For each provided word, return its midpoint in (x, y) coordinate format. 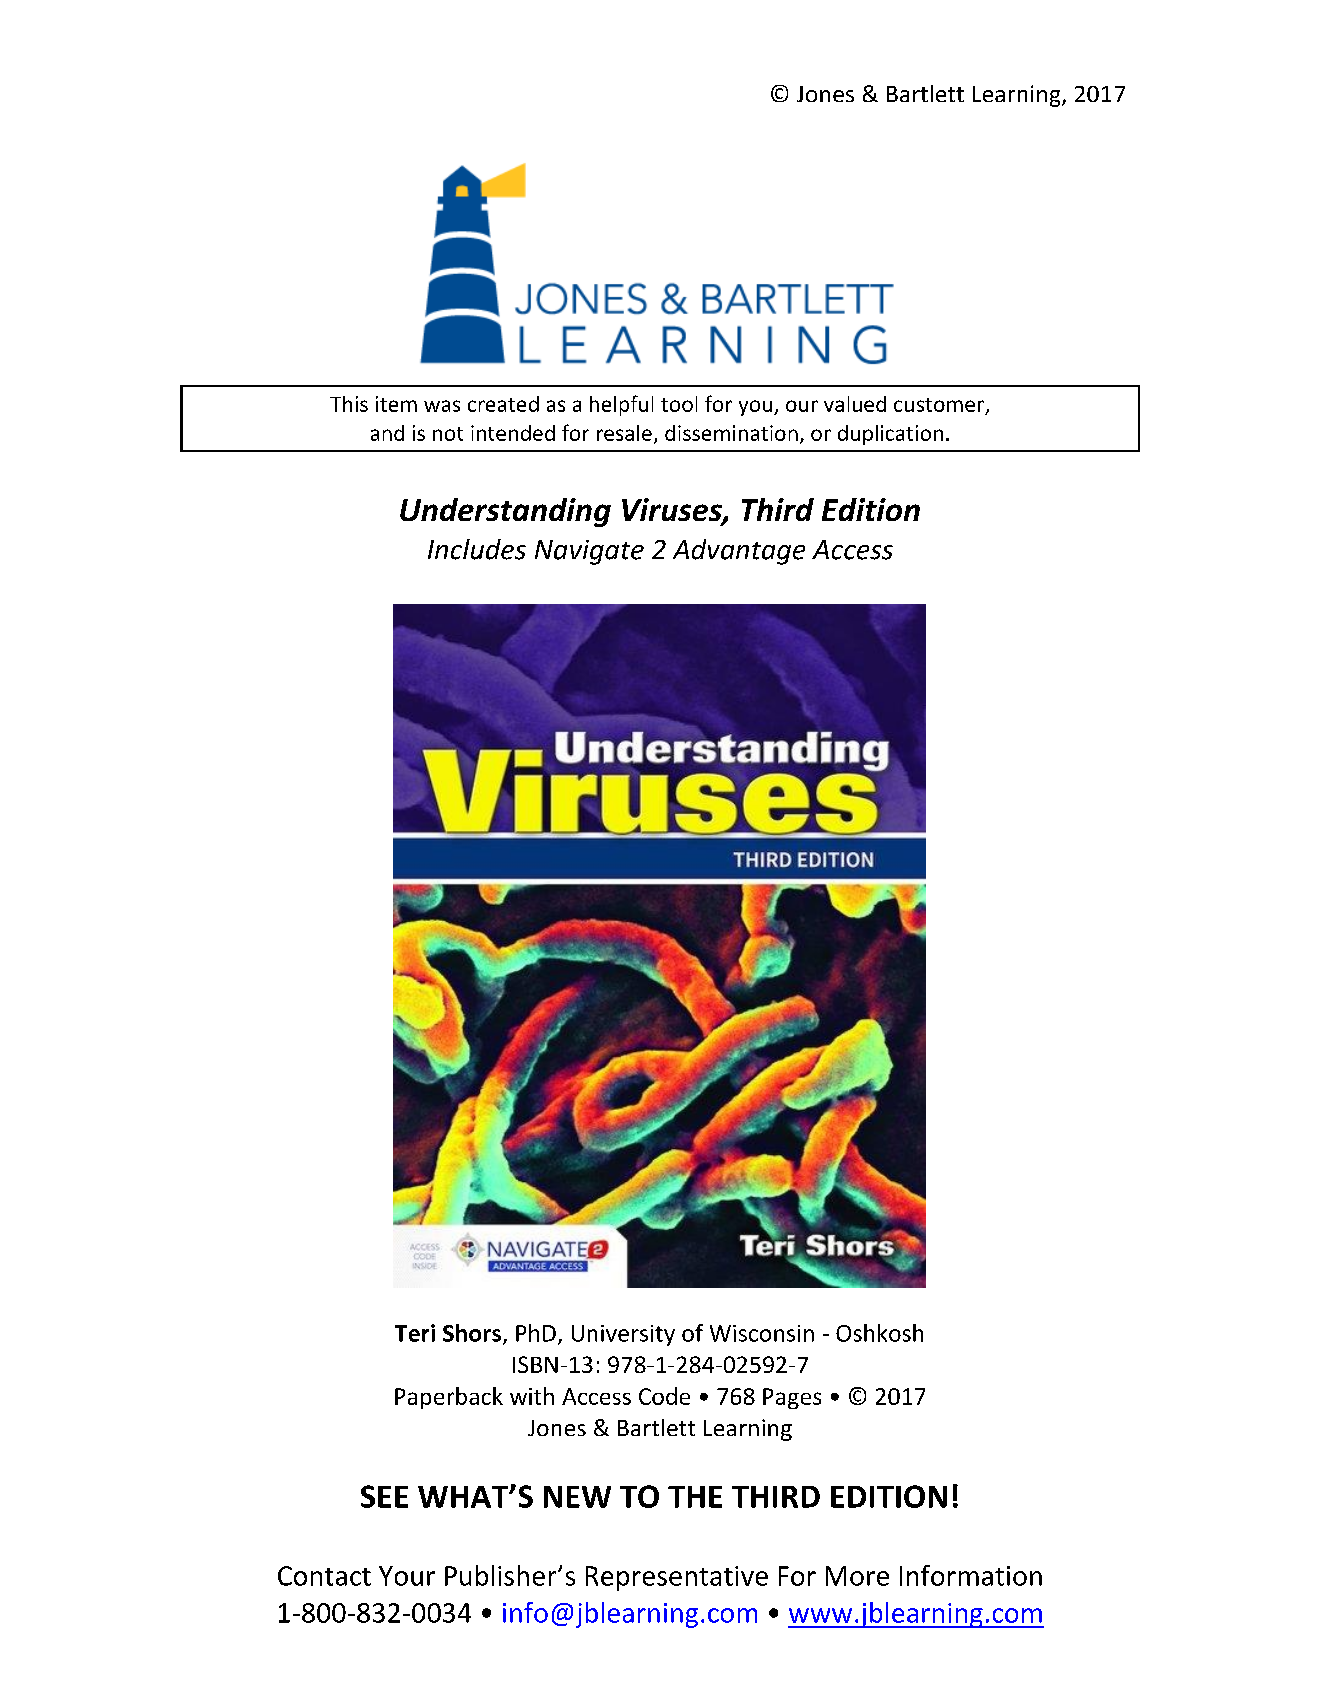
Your (407, 1576)
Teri (415, 1333)
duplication (890, 435)
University (623, 1335)
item (396, 404)
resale (624, 433)
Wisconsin (762, 1333)
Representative (677, 1578)
